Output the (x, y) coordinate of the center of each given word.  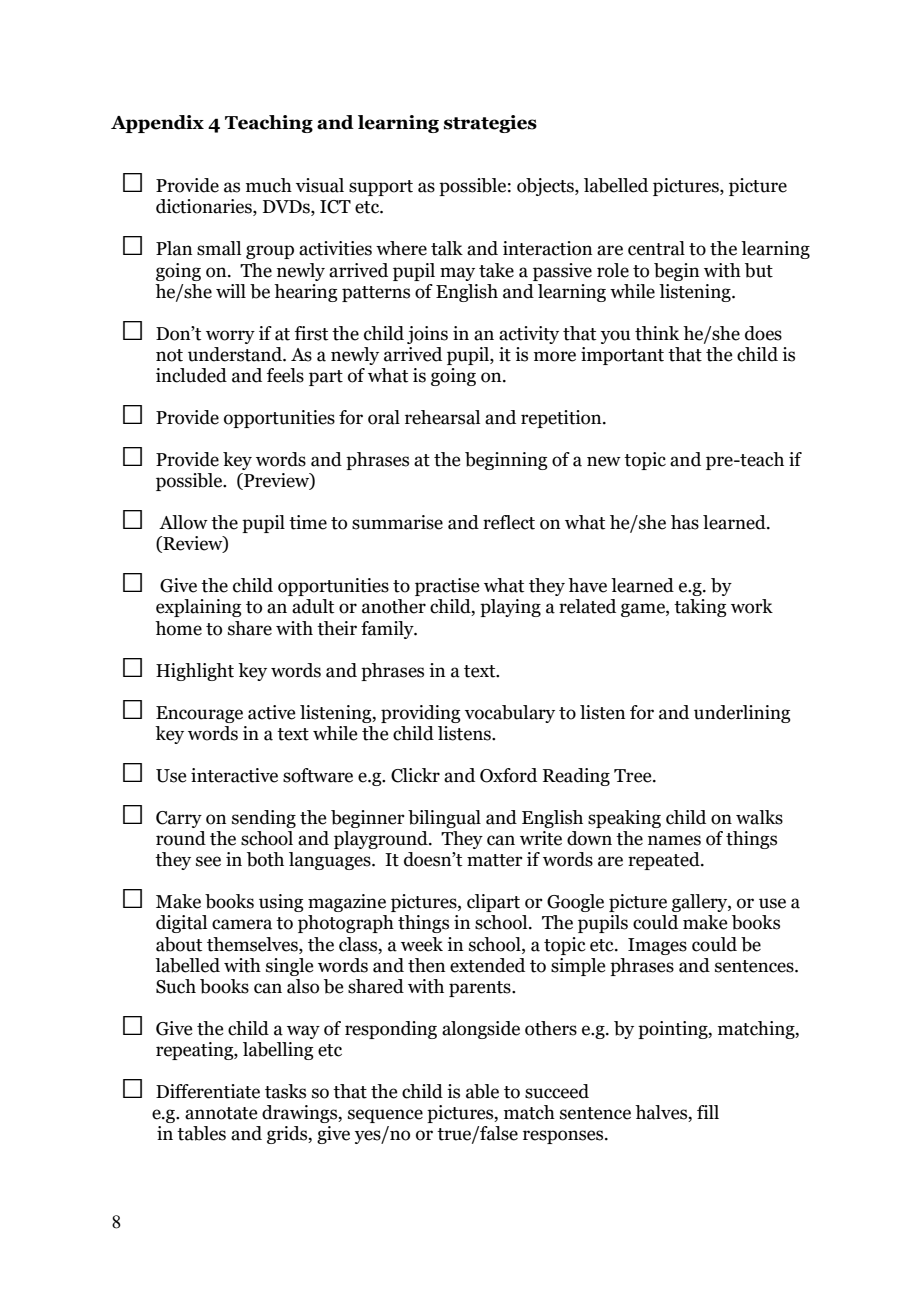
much (269, 185)
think (657, 333)
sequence (385, 1116)
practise (447, 587)
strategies (490, 124)
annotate (221, 1113)
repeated (665, 861)
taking (700, 608)
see (208, 861)
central (656, 248)
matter (495, 860)
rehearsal (442, 417)
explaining (199, 608)
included (191, 375)
